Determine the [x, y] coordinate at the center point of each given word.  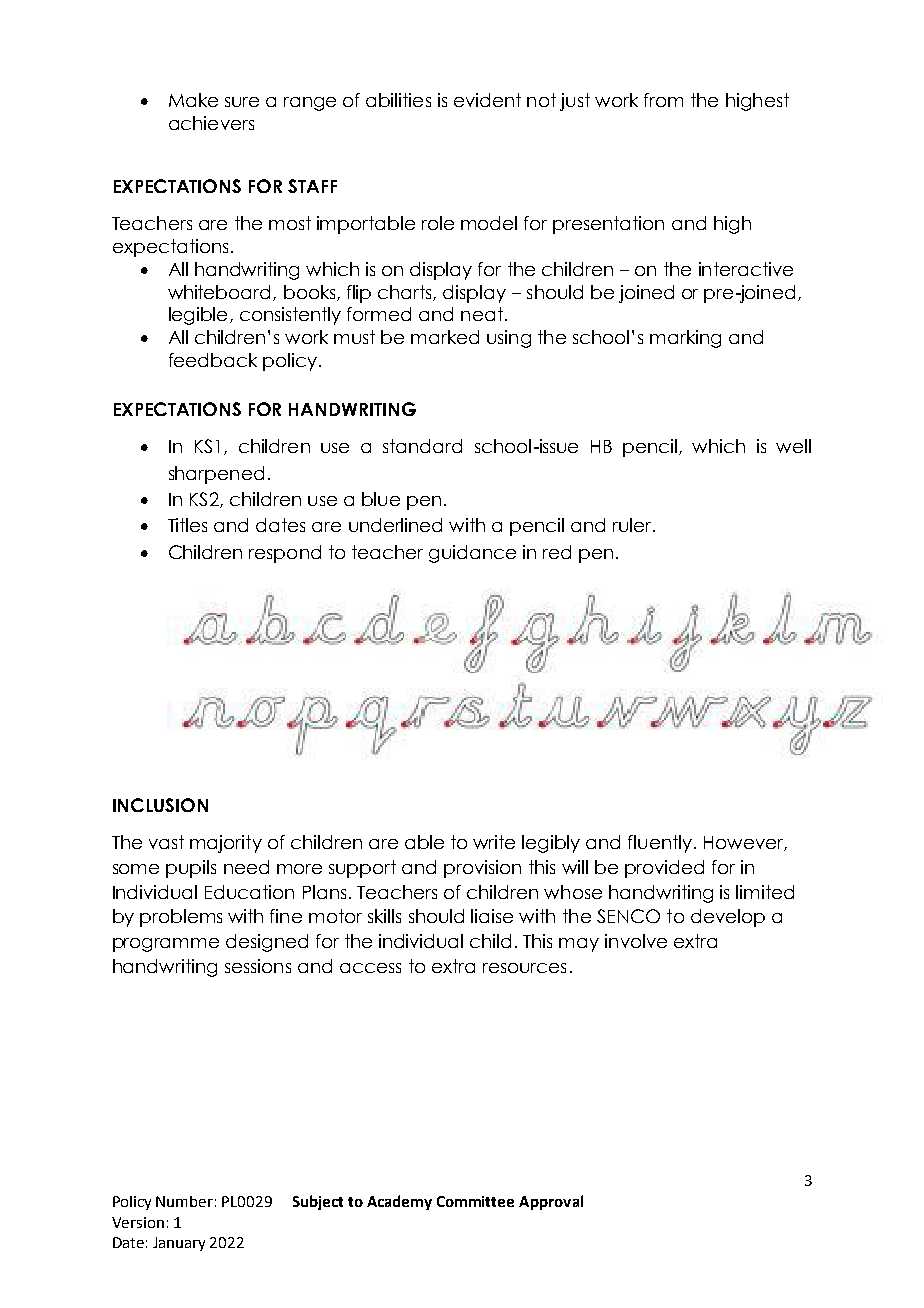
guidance [472, 554]
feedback [213, 360]
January [179, 1244]
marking [685, 339]
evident [487, 100]
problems [181, 918]
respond [285, 554]
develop [728, 918]
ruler [633, 525]
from [663, 100]
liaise [492, 916]
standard [422, 446]
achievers [211, 123]
